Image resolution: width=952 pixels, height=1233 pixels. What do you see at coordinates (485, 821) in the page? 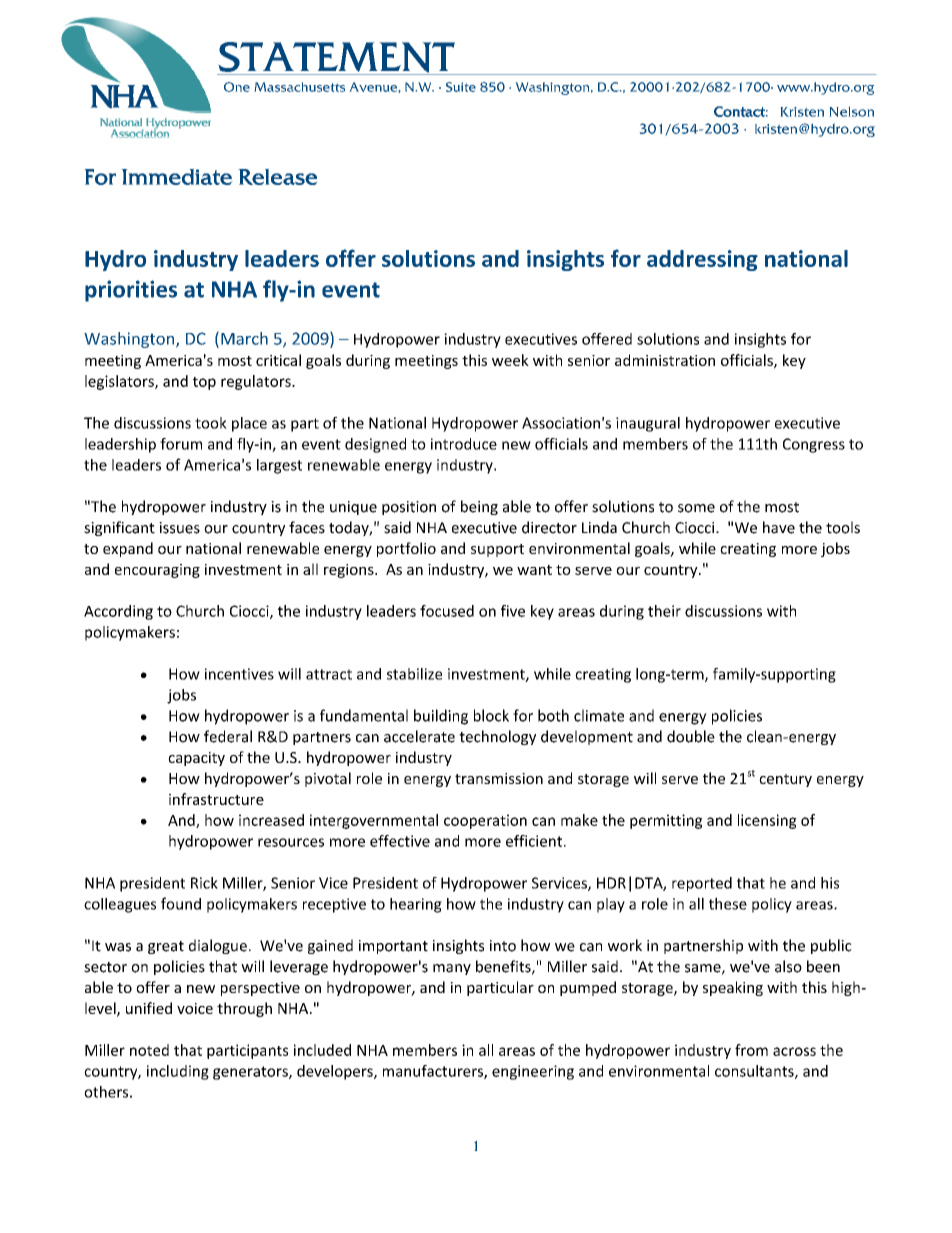
I see `cooperation` at bounding box center [485, 821].
